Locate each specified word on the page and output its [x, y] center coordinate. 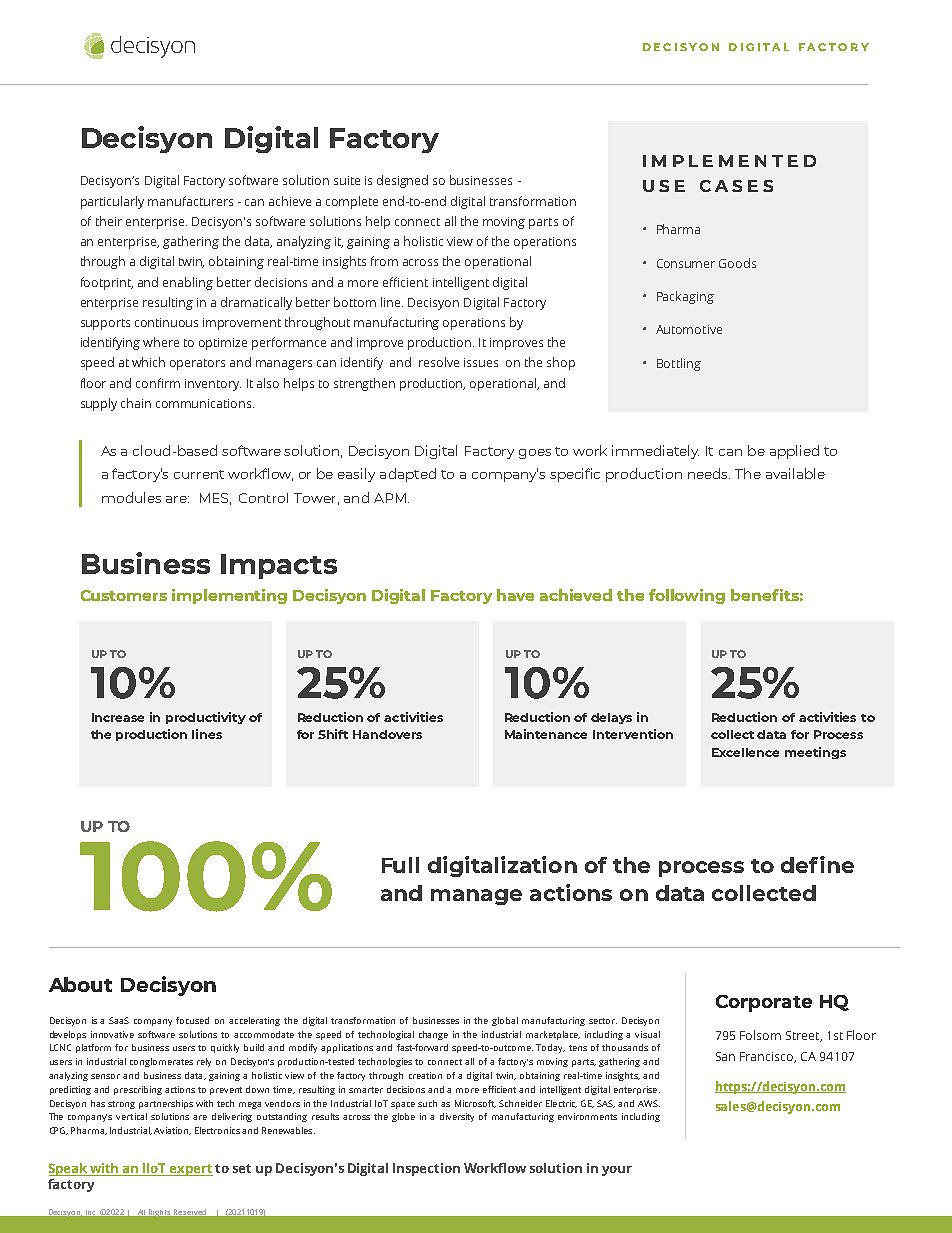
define [817, 864]
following [687, 596]
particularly [112, 202]
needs [709, 473]
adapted [408, 475]
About [80, 984]
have [515, 595]
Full [400, 865]
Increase [118, 717]
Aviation [172, 1131]
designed [402, 181]
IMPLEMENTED [729, 161]
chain [136, 403]
